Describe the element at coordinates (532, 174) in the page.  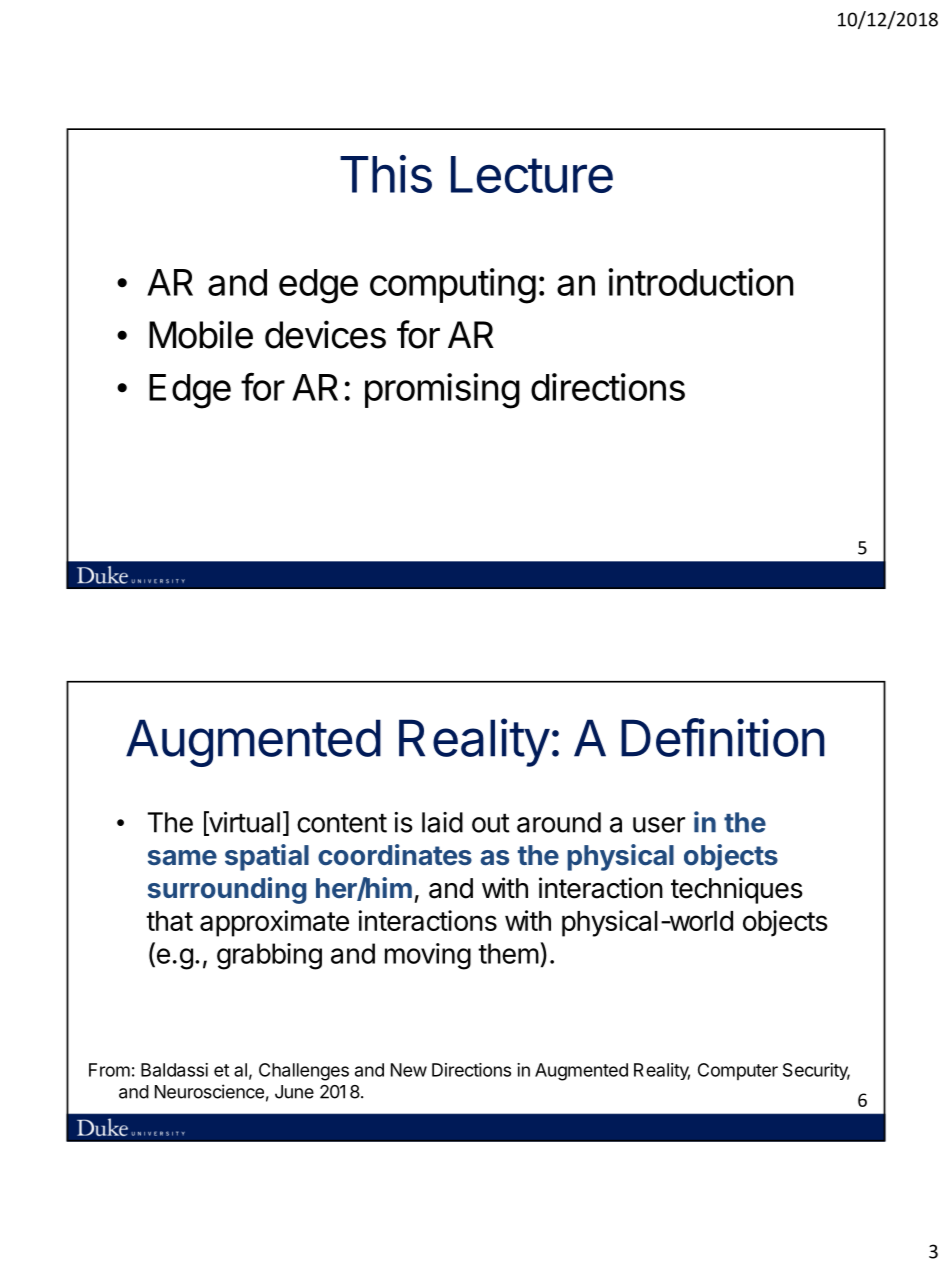
I see `Lecture` at that location.
